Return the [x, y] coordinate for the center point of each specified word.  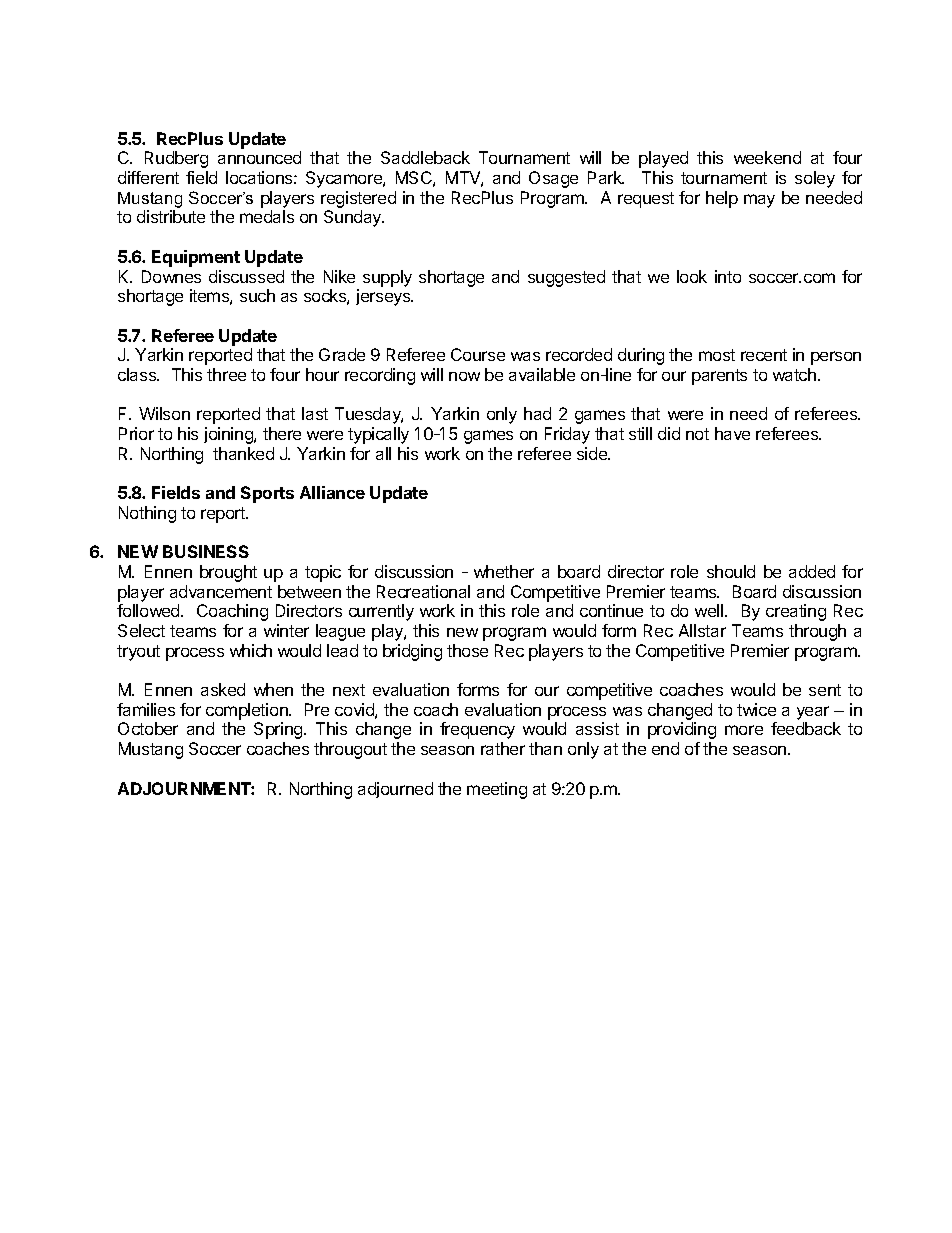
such [257, 295]
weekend [767, 157]
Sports [267, 494]
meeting [497, 790]
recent [764, 355]
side [593, 453]
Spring [279, 730]
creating [796, 612]
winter [286, 630]
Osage [553, 179]
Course [478, 354]
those [467, 650]
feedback [806, 728]
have [732, 433]
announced [259, 157]
